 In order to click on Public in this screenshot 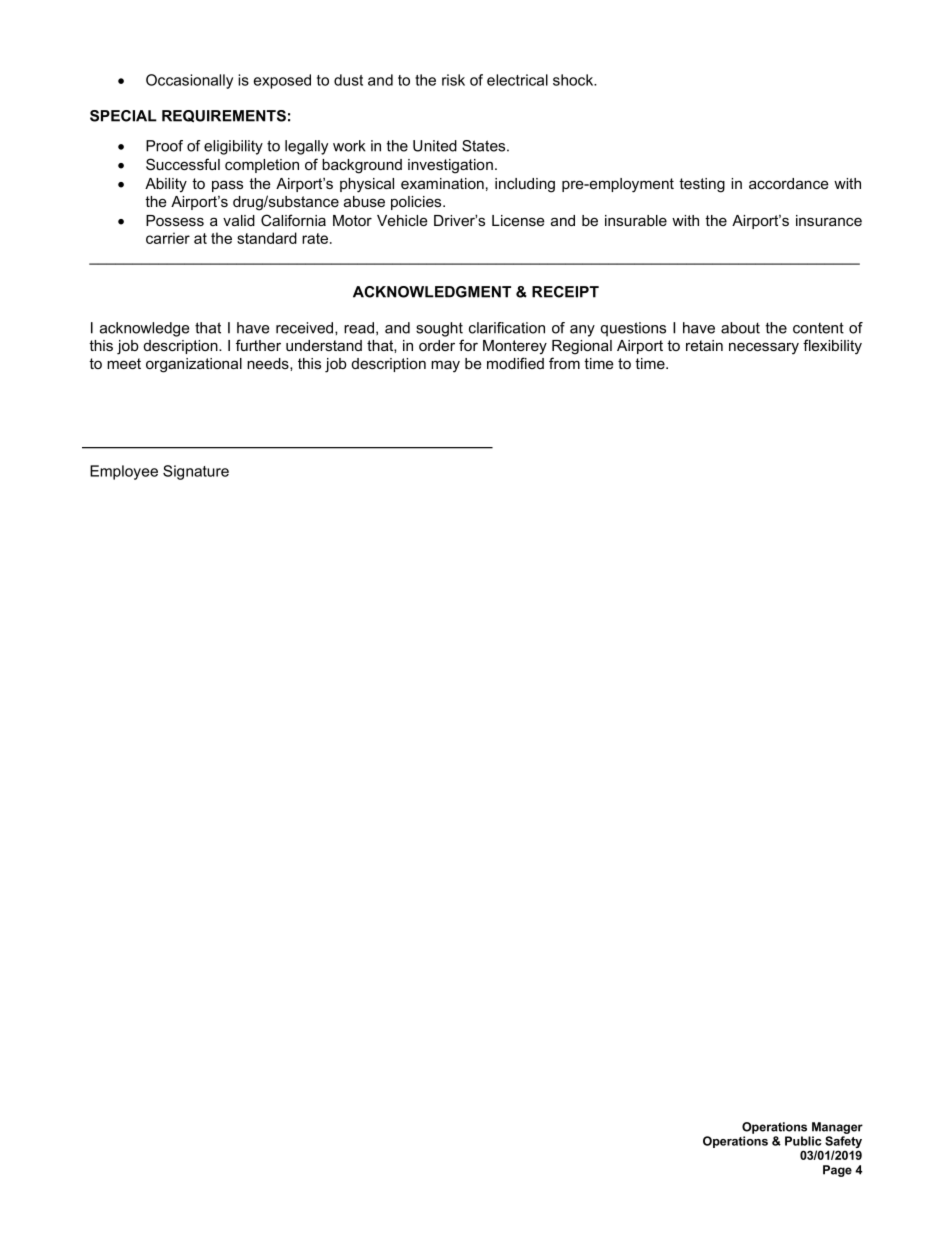, I will do `click(803, 1141)`.
